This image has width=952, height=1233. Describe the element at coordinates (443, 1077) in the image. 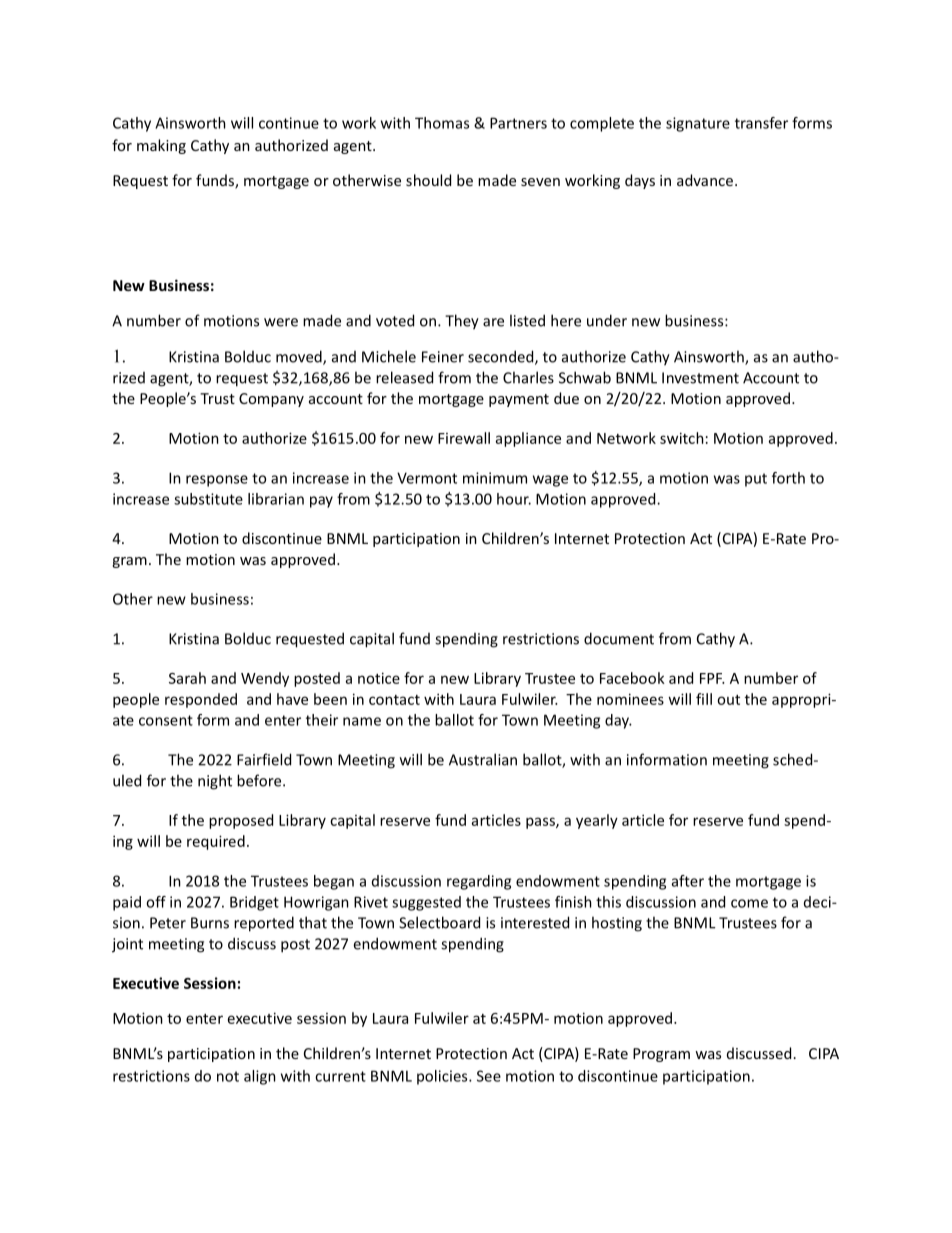

I see `policies` at that location.
